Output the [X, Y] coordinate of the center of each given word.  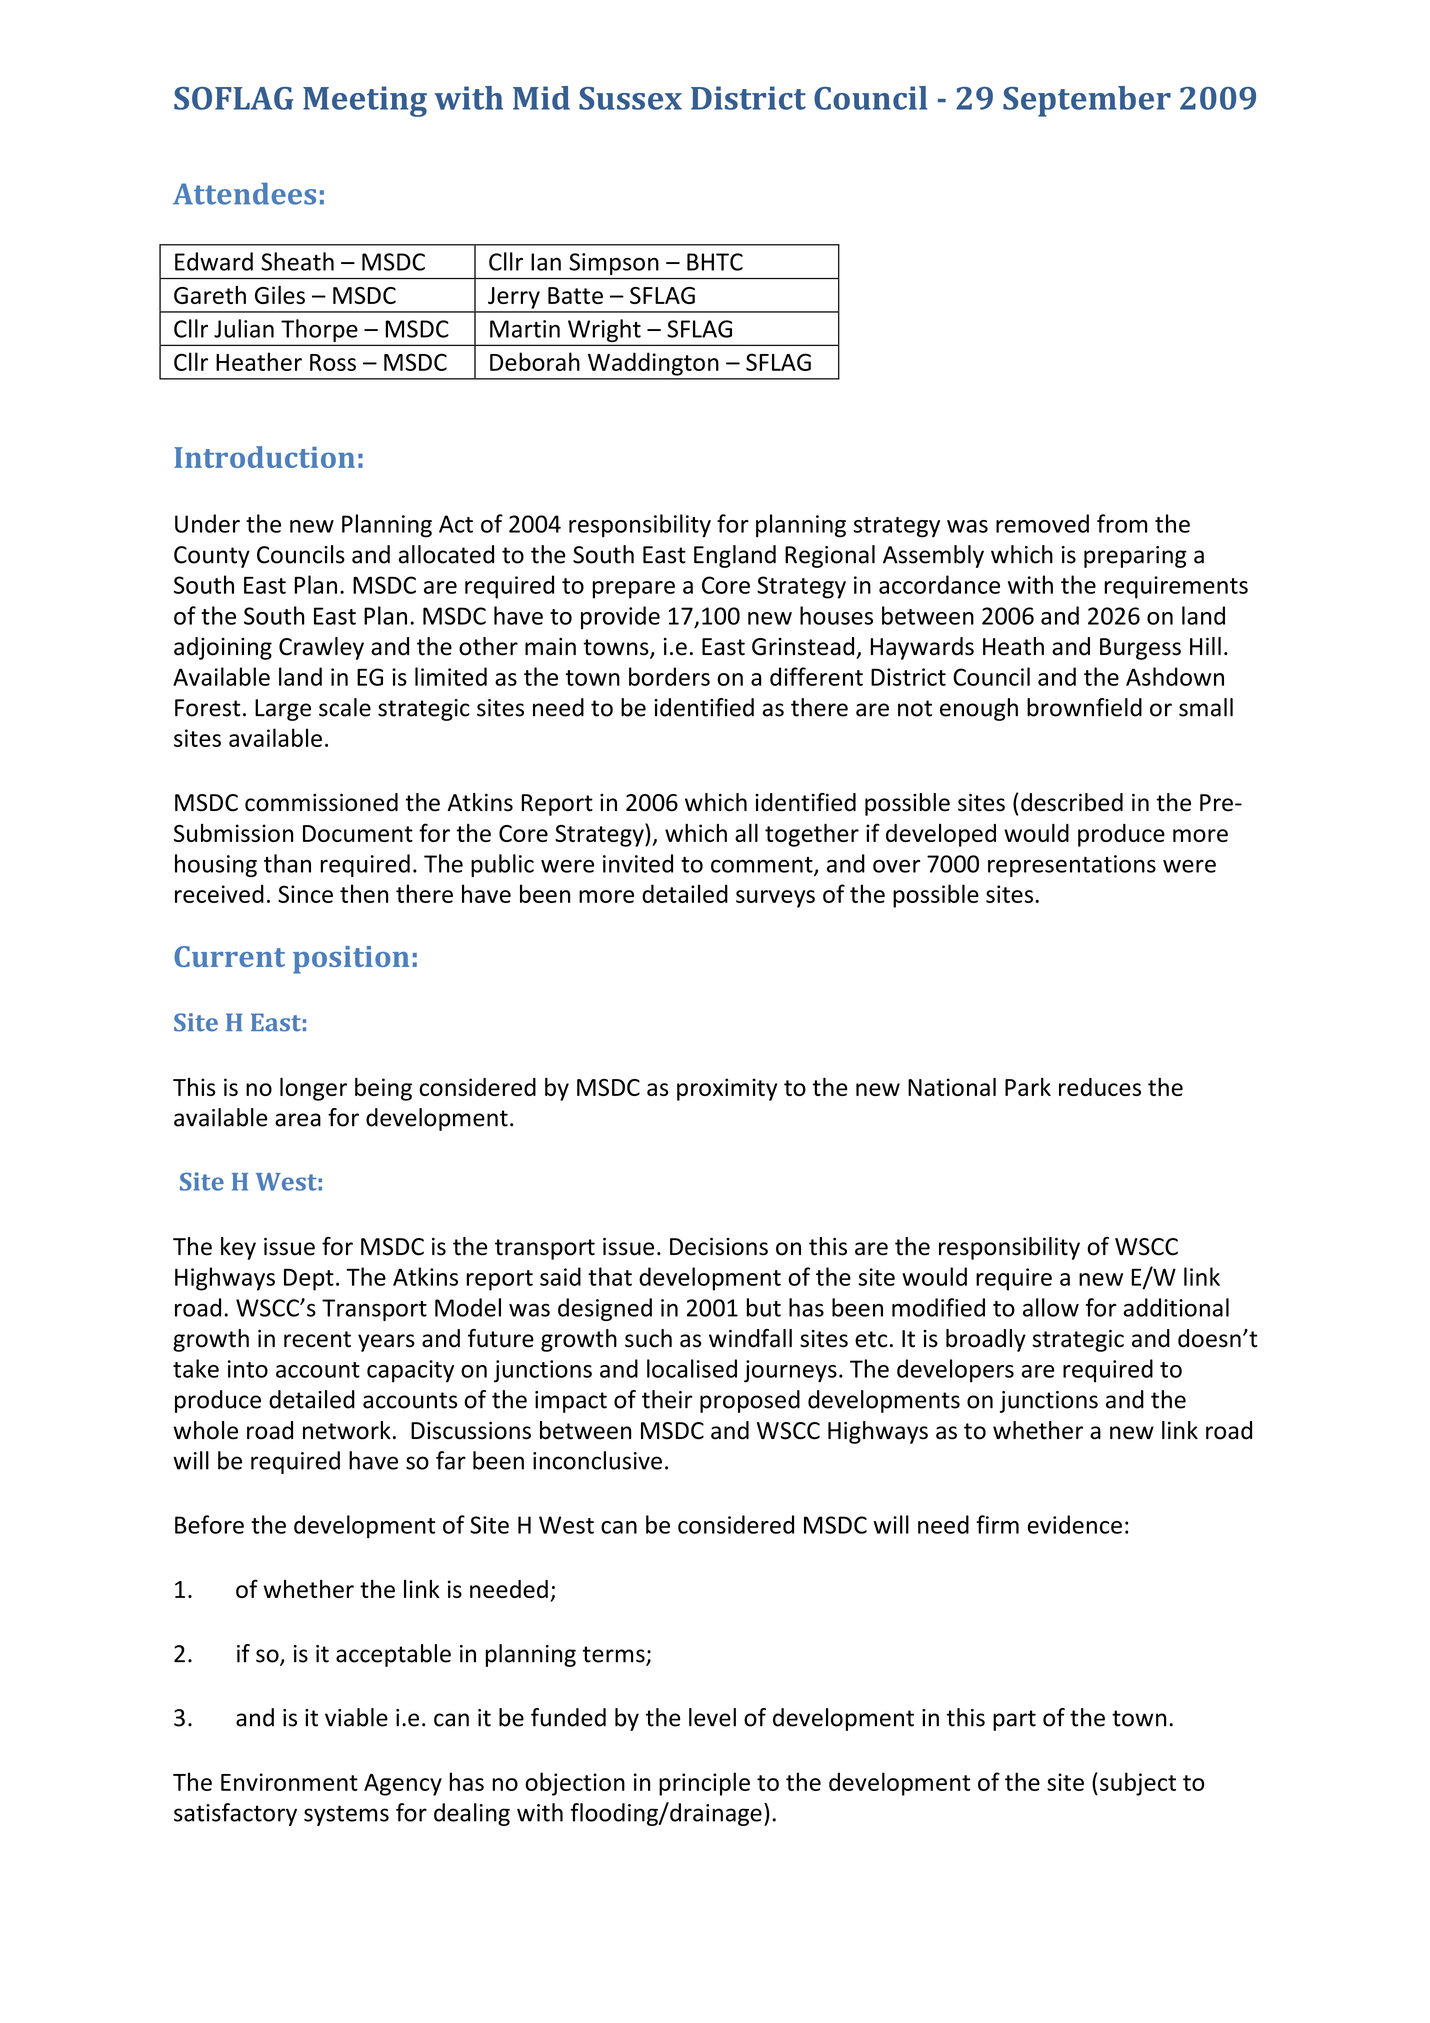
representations [1072, 866]
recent [317, 1339]
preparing [1135, 557]
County [212, 557]
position [351, 960]
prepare [634, 590]
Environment [289, 1782]
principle [704, 1784]
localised [692, 1368]
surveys [775, 899]
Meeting [365, 101]
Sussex [630, 98]
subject [1138, 1784]
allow [1051, 1307]
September [1087, 101]
